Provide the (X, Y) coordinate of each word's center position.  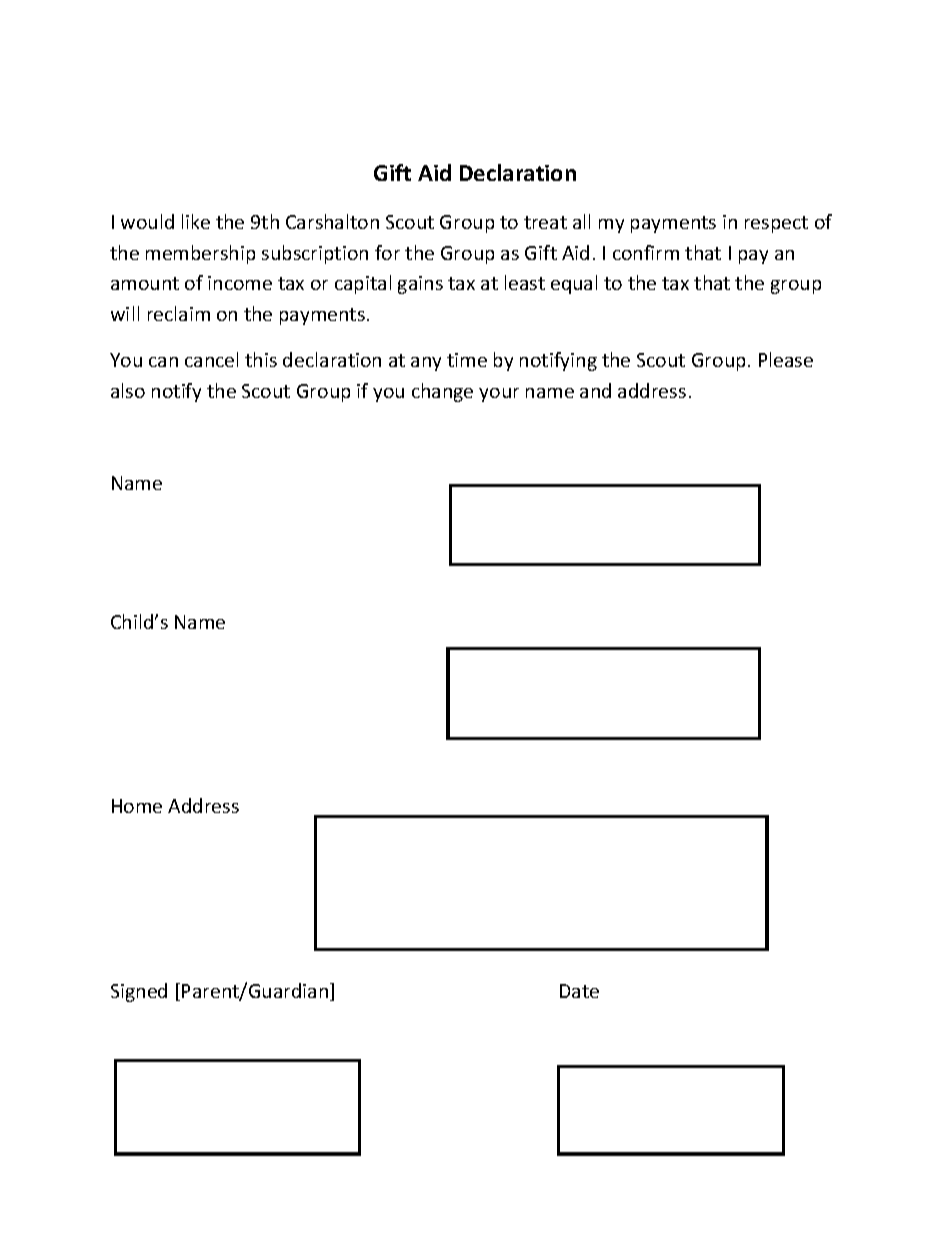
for (387, 252)
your (499, 395)
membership (200, 254)
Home (137, 806)
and (595, 390)
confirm (646, 252)
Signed (139, 992)
